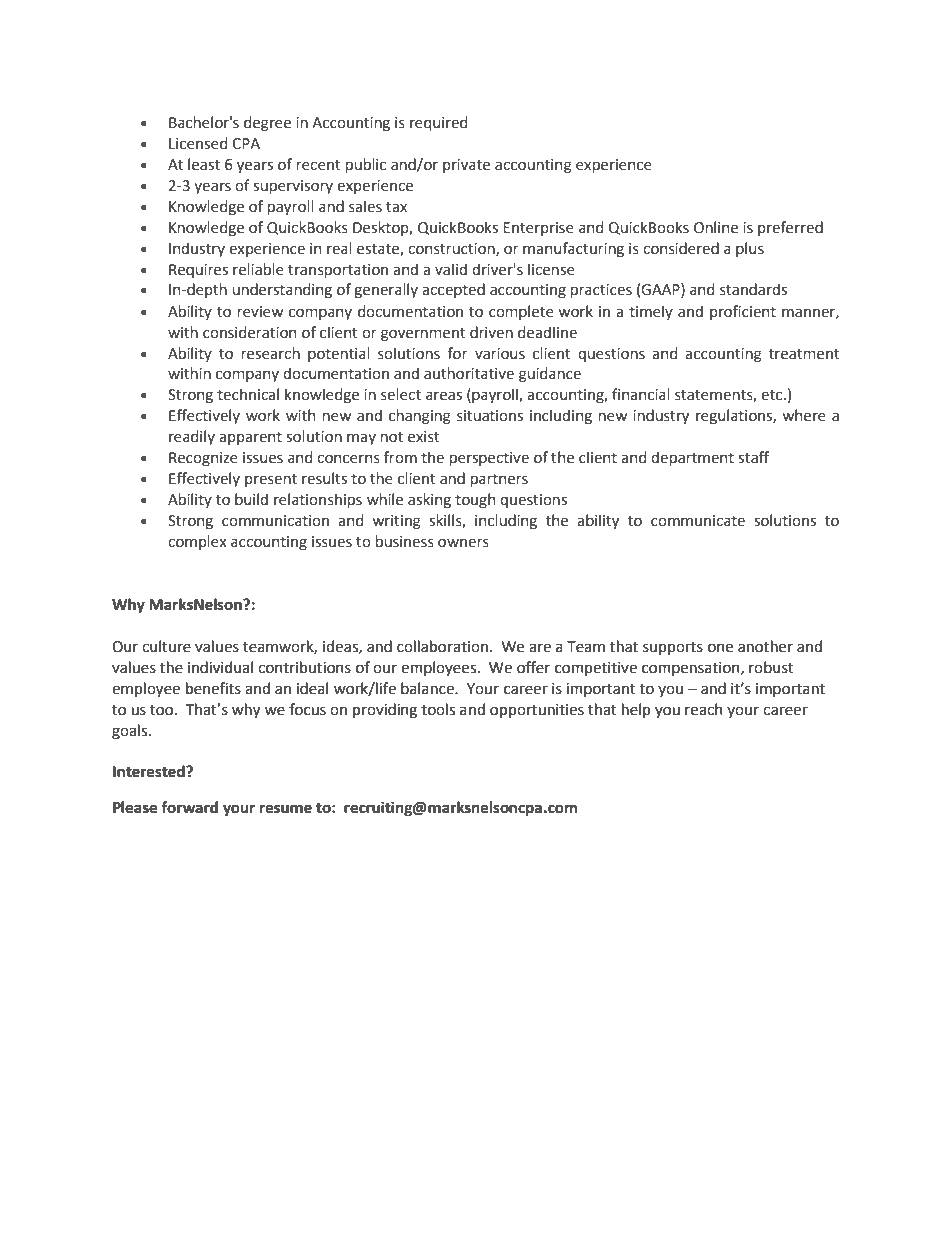  What do you see at coordinates (438, 709) in the screenshot?
I see `tools` at bounding box center [438, 709].
